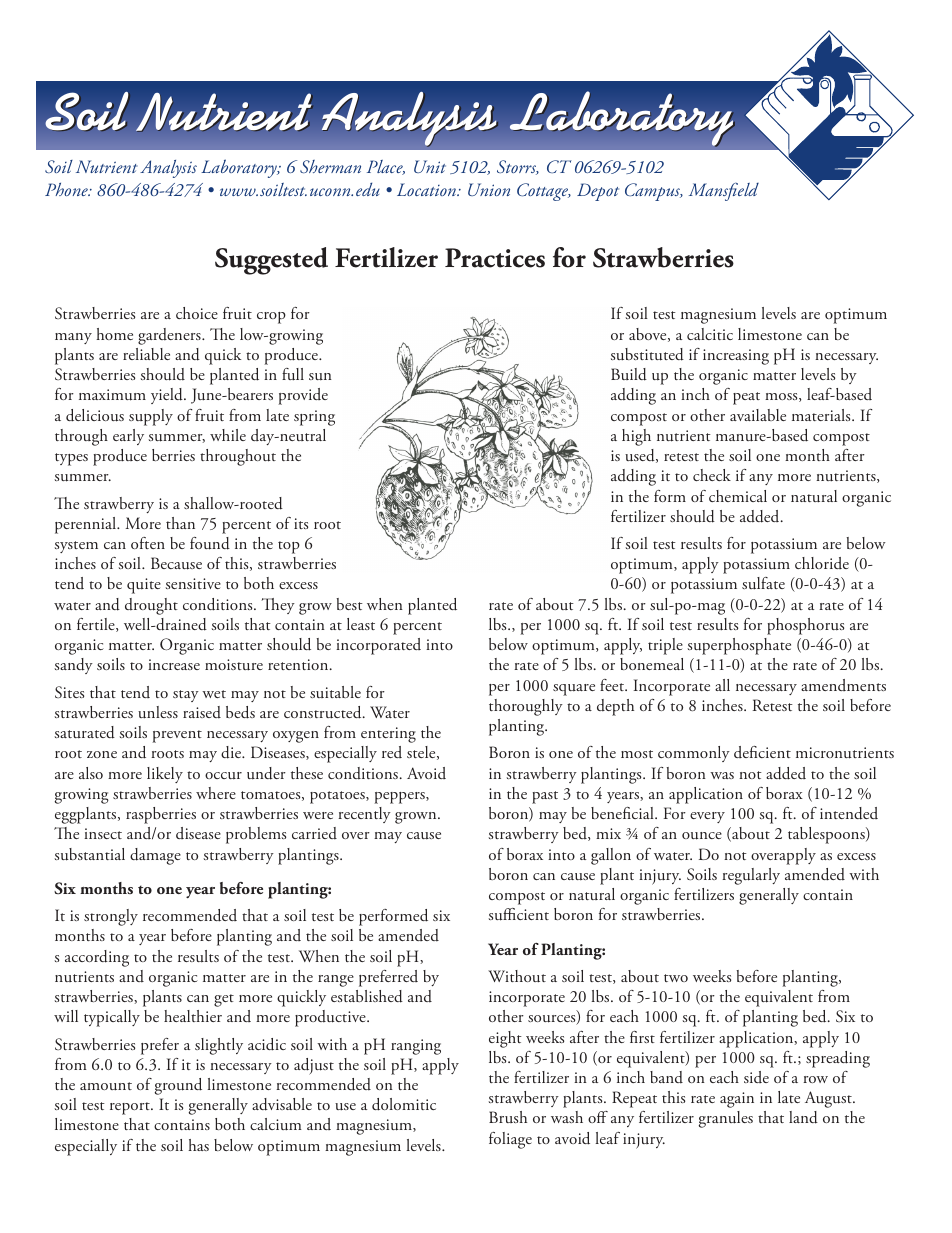  I want to click on Brush, so click(508, 1117).
